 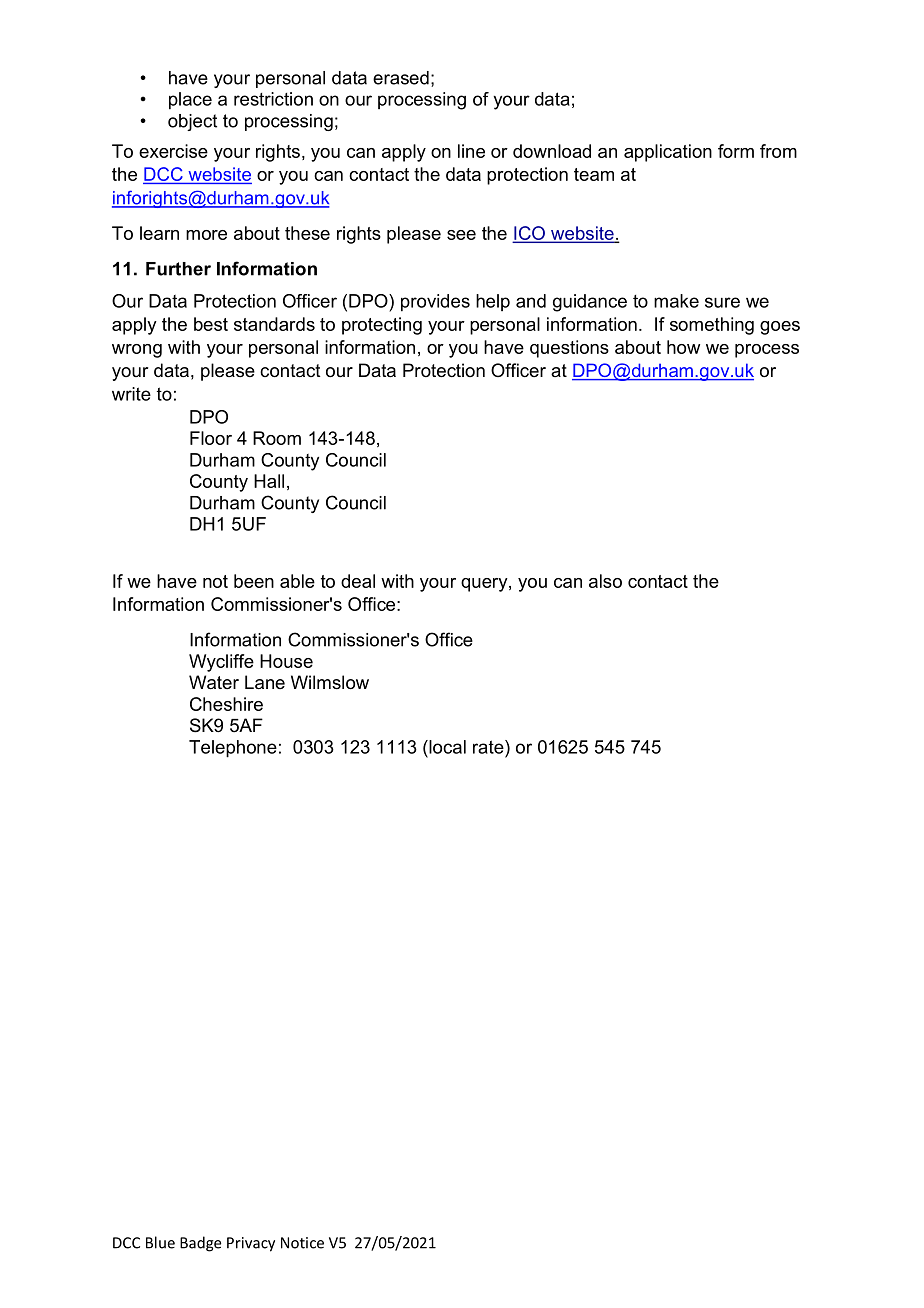 I want to click on line, so click(x=471, y=151).
